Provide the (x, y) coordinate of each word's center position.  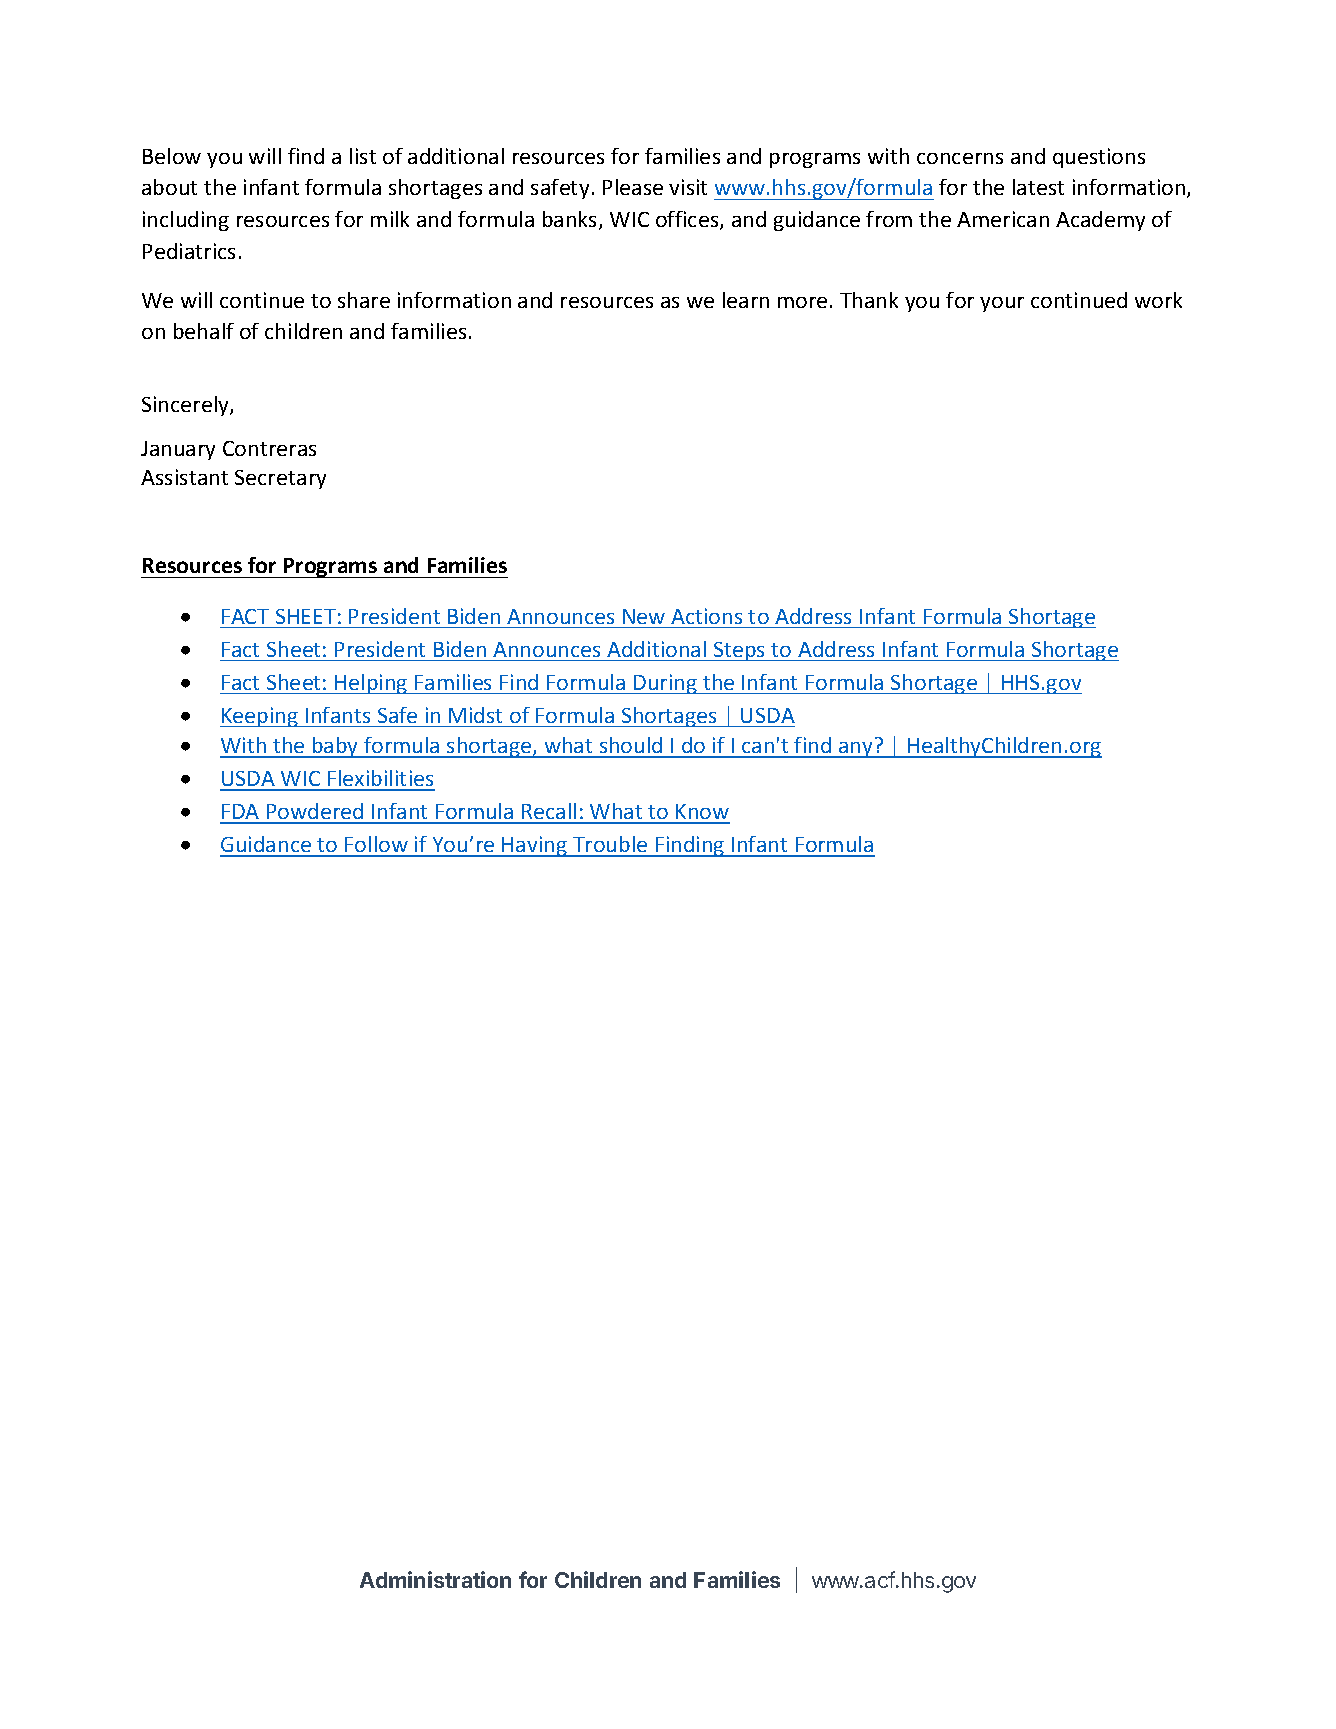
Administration (435, 1579)
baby (336, 747)
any (856, 750)
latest (1038, 187)
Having (535, 846)
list (363, 156)
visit (688, 187)
